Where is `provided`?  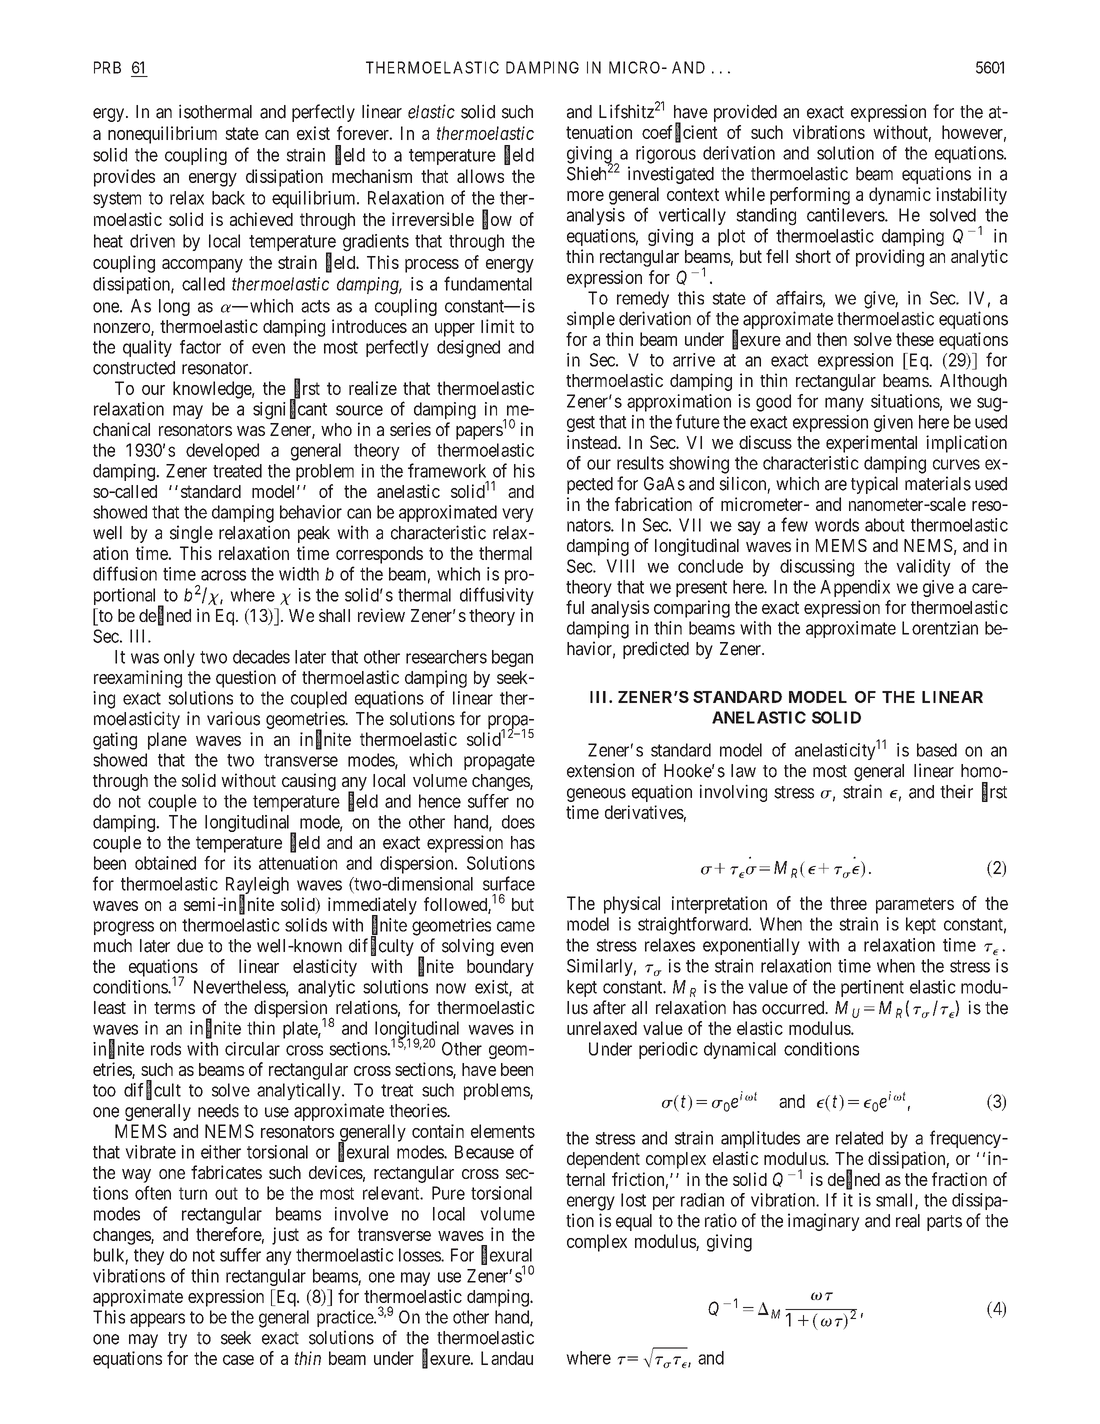
provided is located at coordinates (745, 113).
